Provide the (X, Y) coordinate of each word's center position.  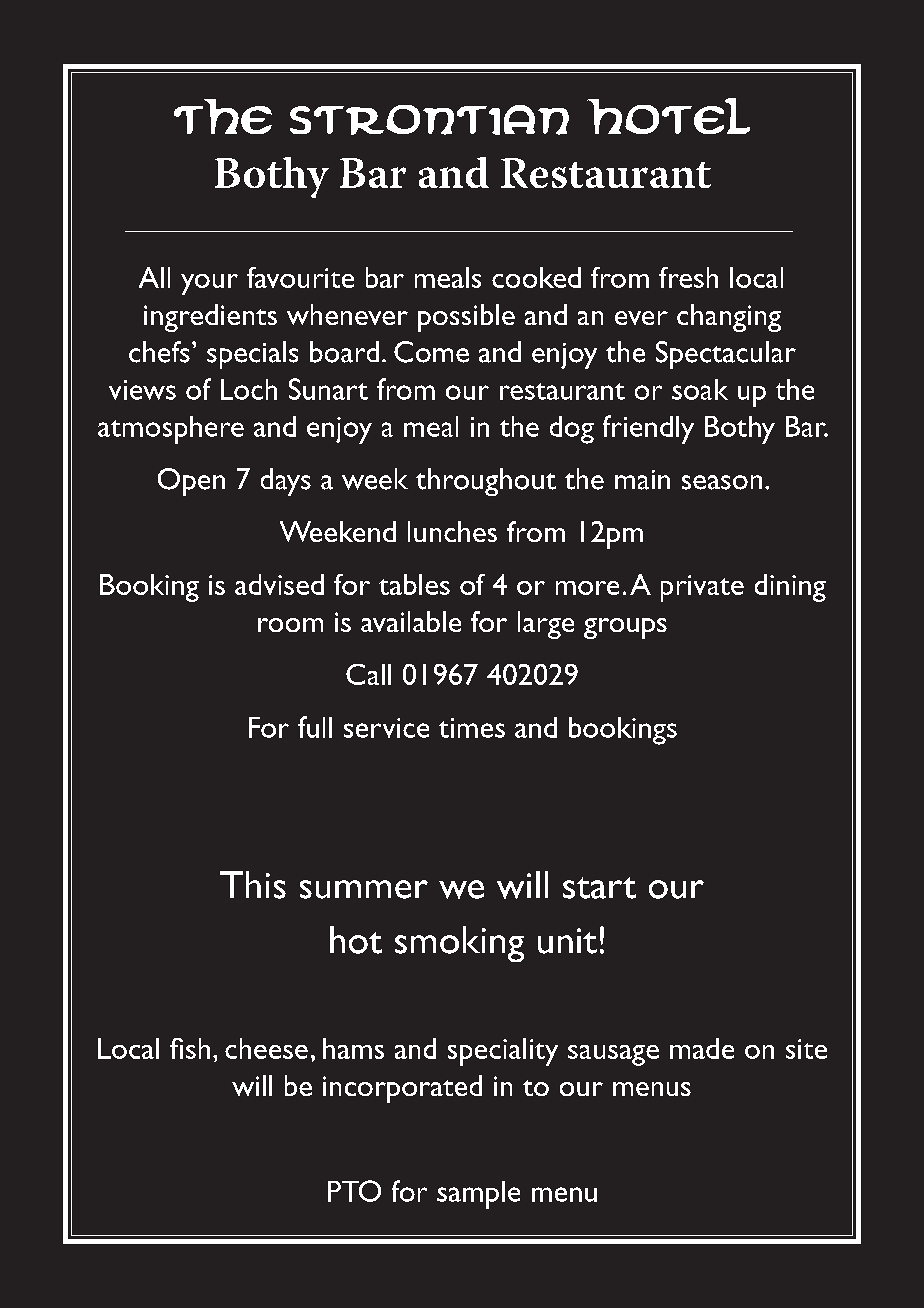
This (253, 885)
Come (431, 352)
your (209, 284)
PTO (354, 1191)
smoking (459, 944)
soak (700, 389)
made (702, 1048)
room (290, 625)
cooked (536, 277)
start (599, 888)
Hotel (668, 116)
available (411, 621)
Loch (249, 389)
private (702, 588)
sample (478, 1195)
